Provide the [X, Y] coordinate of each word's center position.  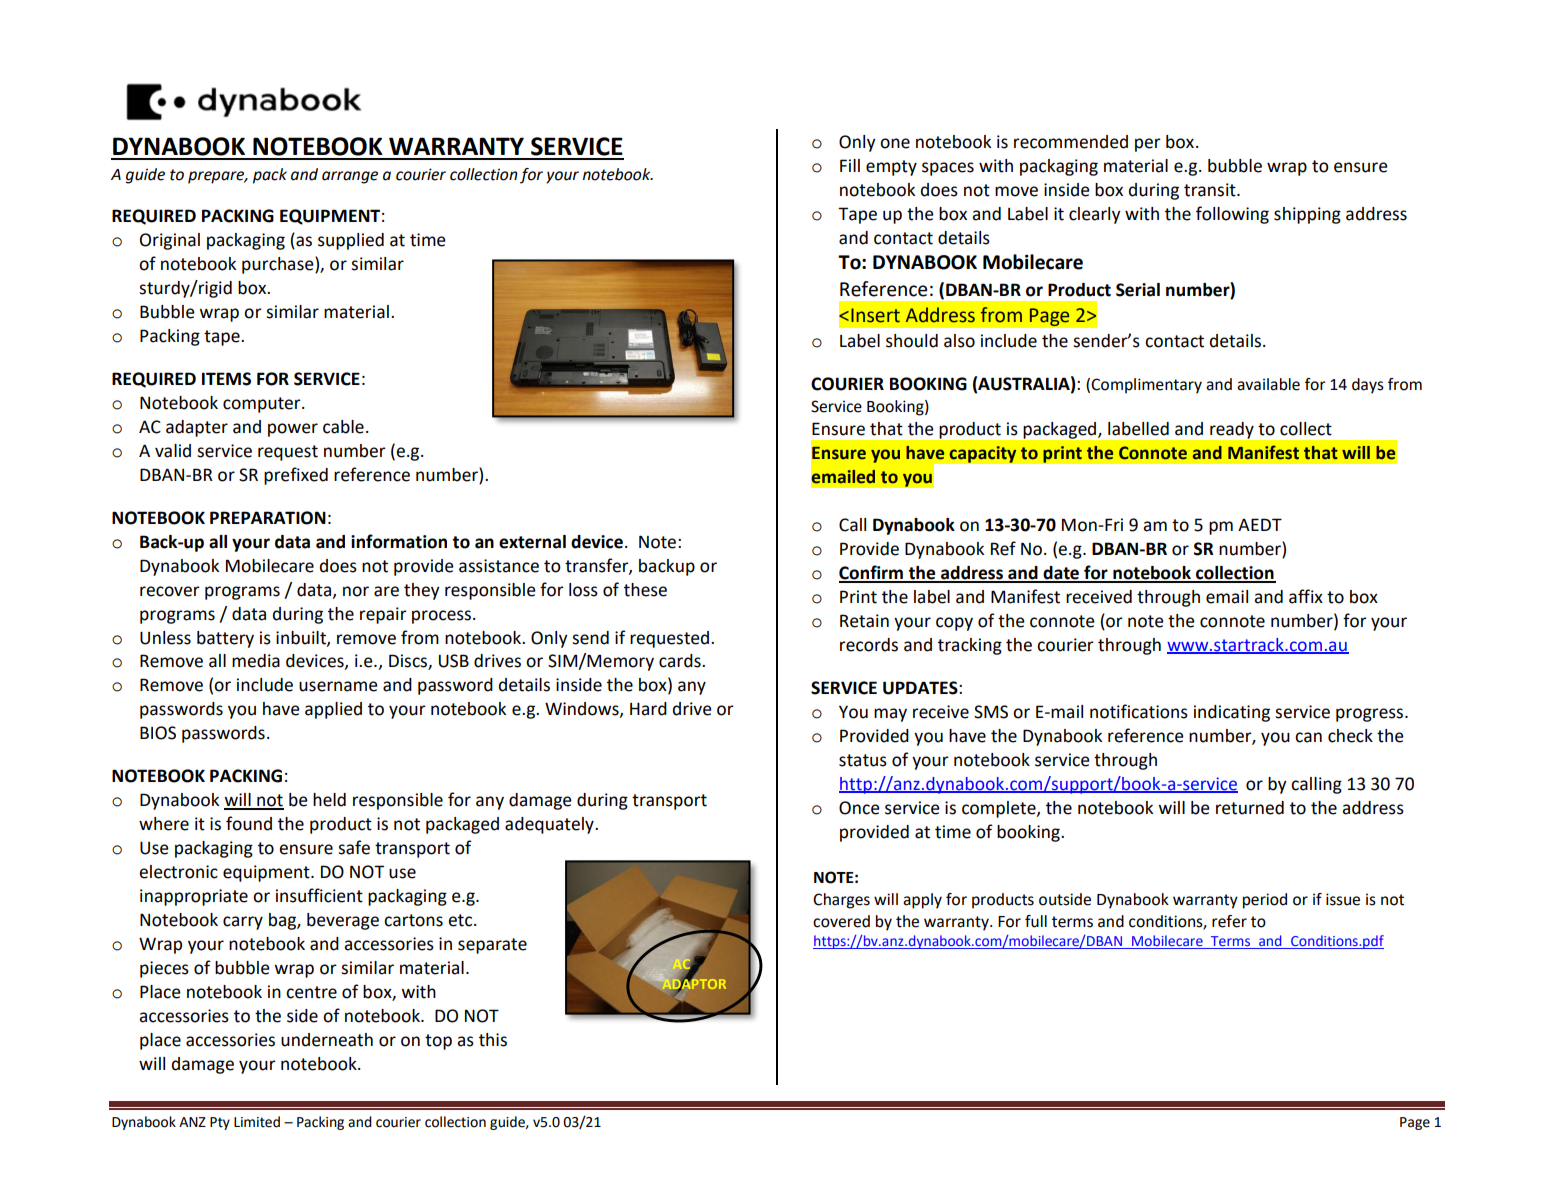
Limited [257, 1122]
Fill [850, 165]
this [493, 1040]
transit [1211, 190]
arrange [350, 177]
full [1036, 921]
